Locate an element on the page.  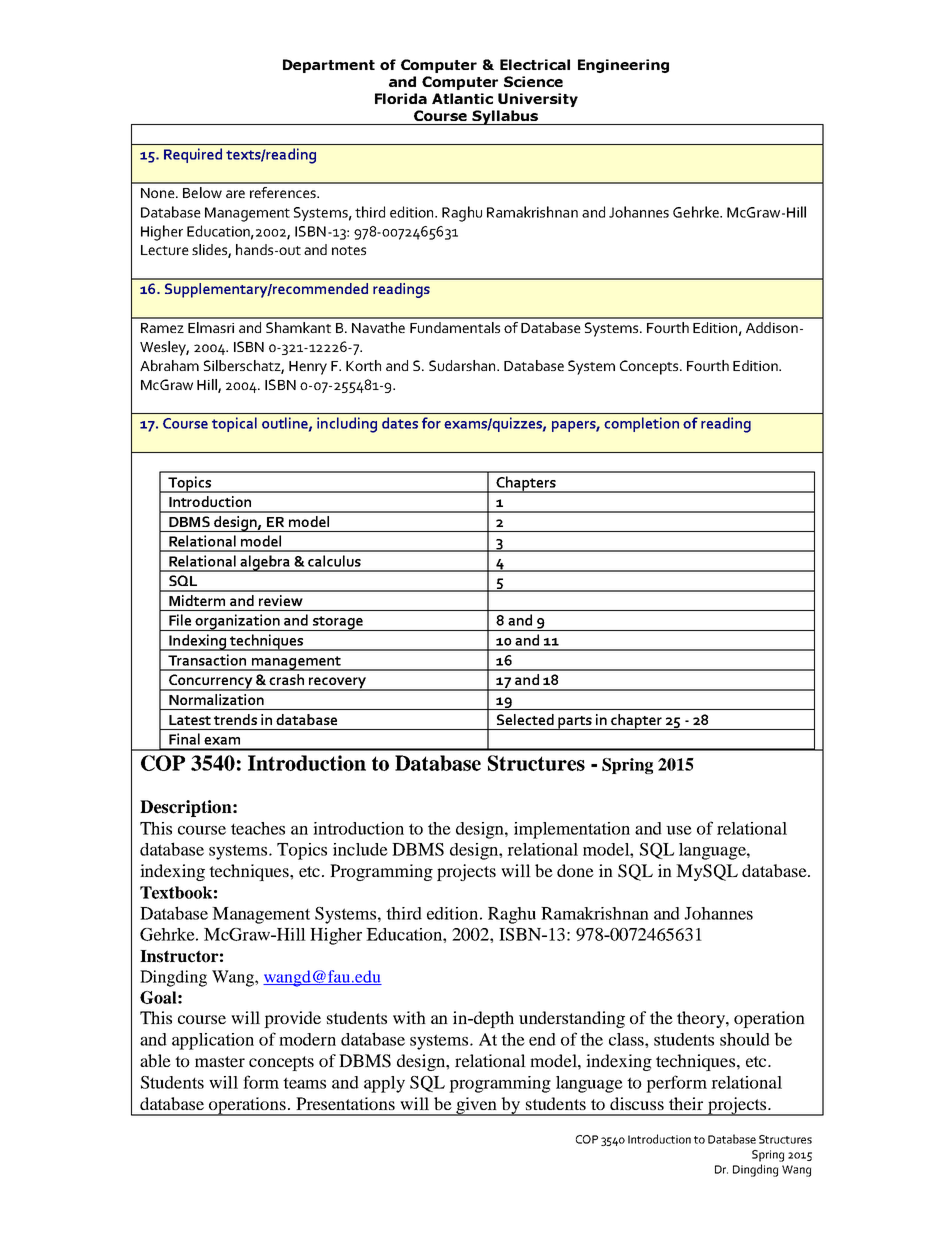
Required is located at coordinates (193, 155).
